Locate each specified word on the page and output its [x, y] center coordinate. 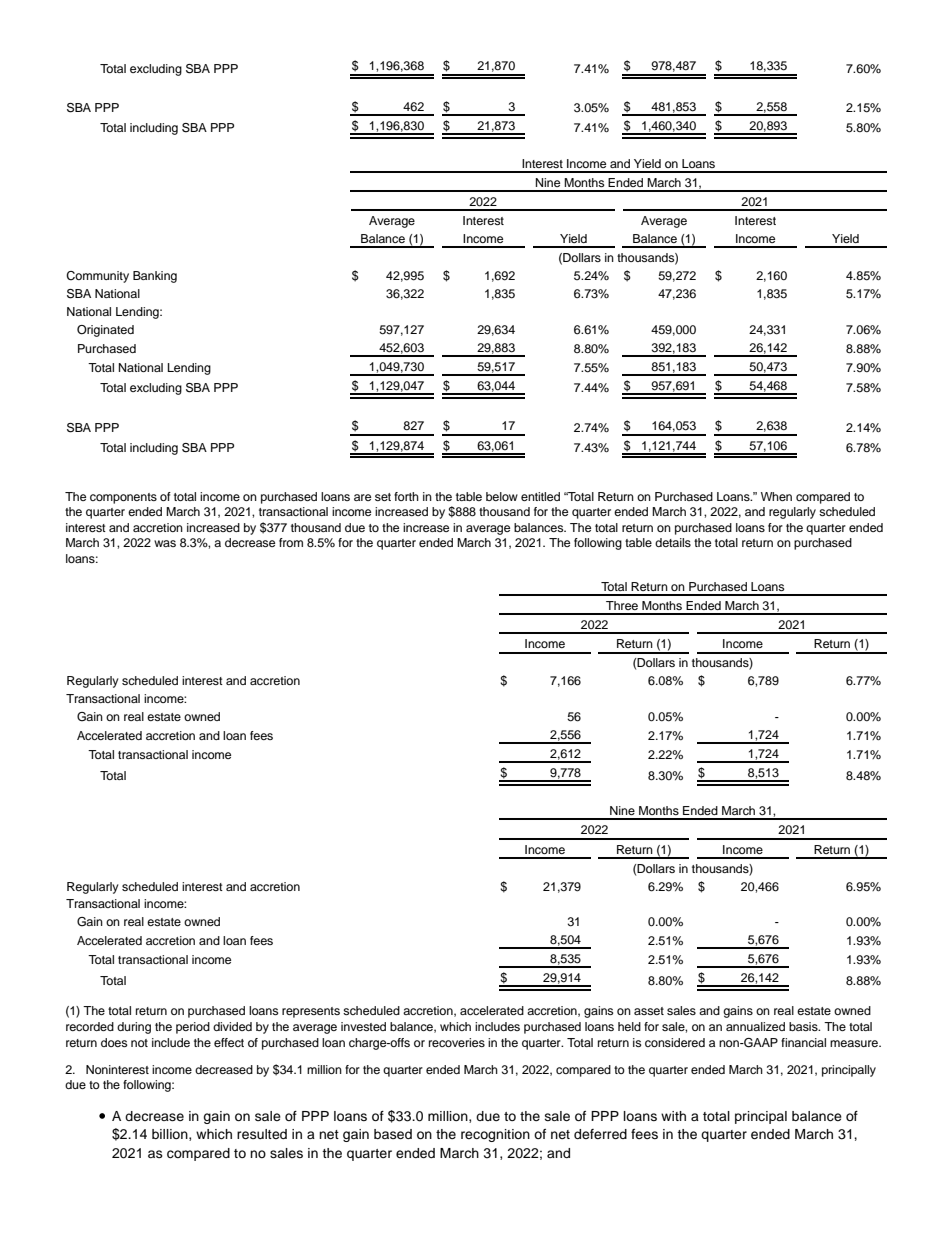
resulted [262, 1134]
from [291, 542]
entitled [540, 496]
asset [649, 1011]
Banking [155, 277]
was [165, 543]
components [123, 498]
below [502, 496]
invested [363, 1026]
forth [406, 496]
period [193, 1028]
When [776, 496]
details [673, 542]
